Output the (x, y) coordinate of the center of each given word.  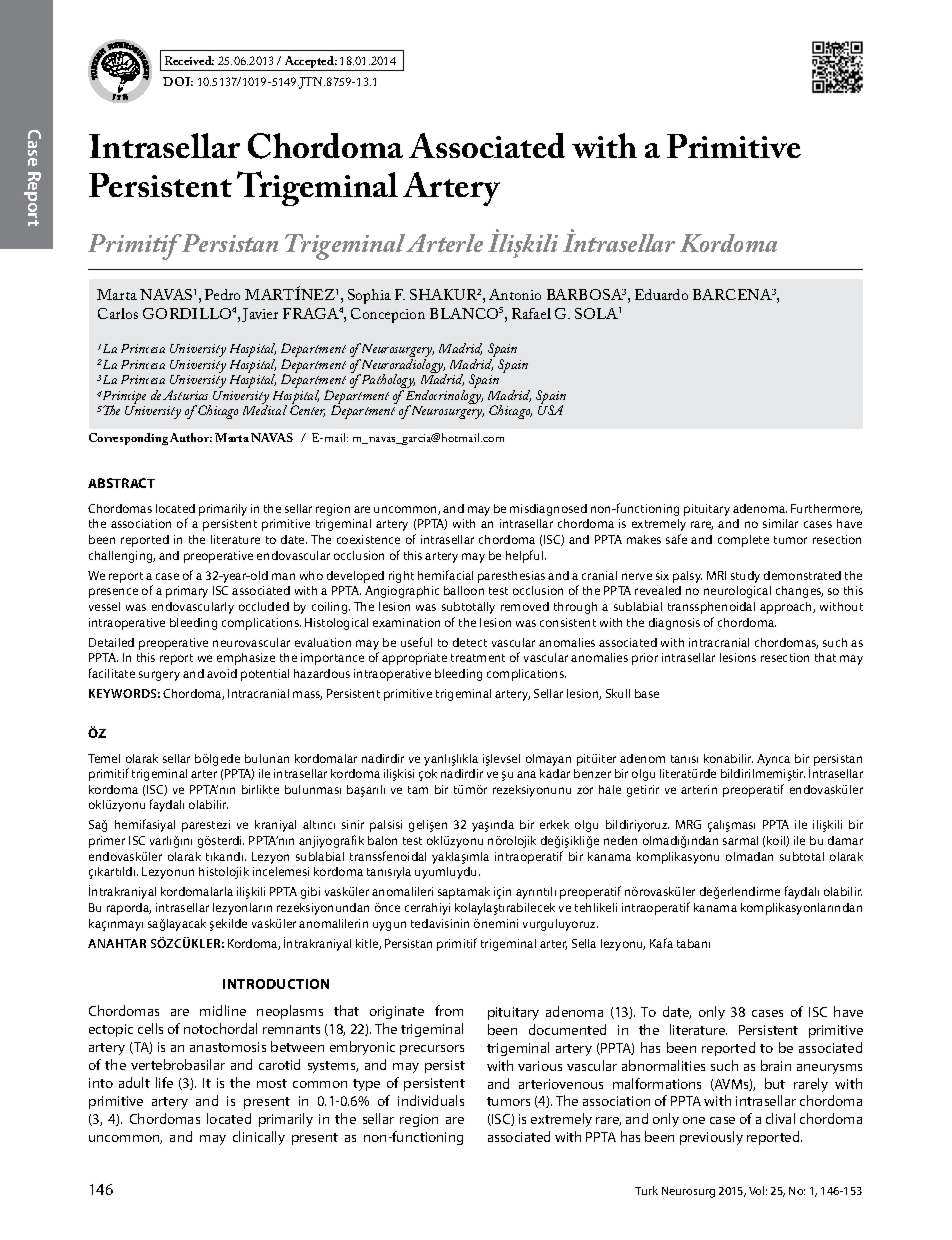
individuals (431, 1100)
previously (711, 1138)
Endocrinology (443, 398)
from (449, 1010)
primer (107, 842)
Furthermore (826, 509)
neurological (737, 592)
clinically (259, 1138)
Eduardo (661, 294)
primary (187, 592)
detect (470, 642)
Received (189, 60)
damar (845, 840)
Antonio (515, 294)
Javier (260, 315)
